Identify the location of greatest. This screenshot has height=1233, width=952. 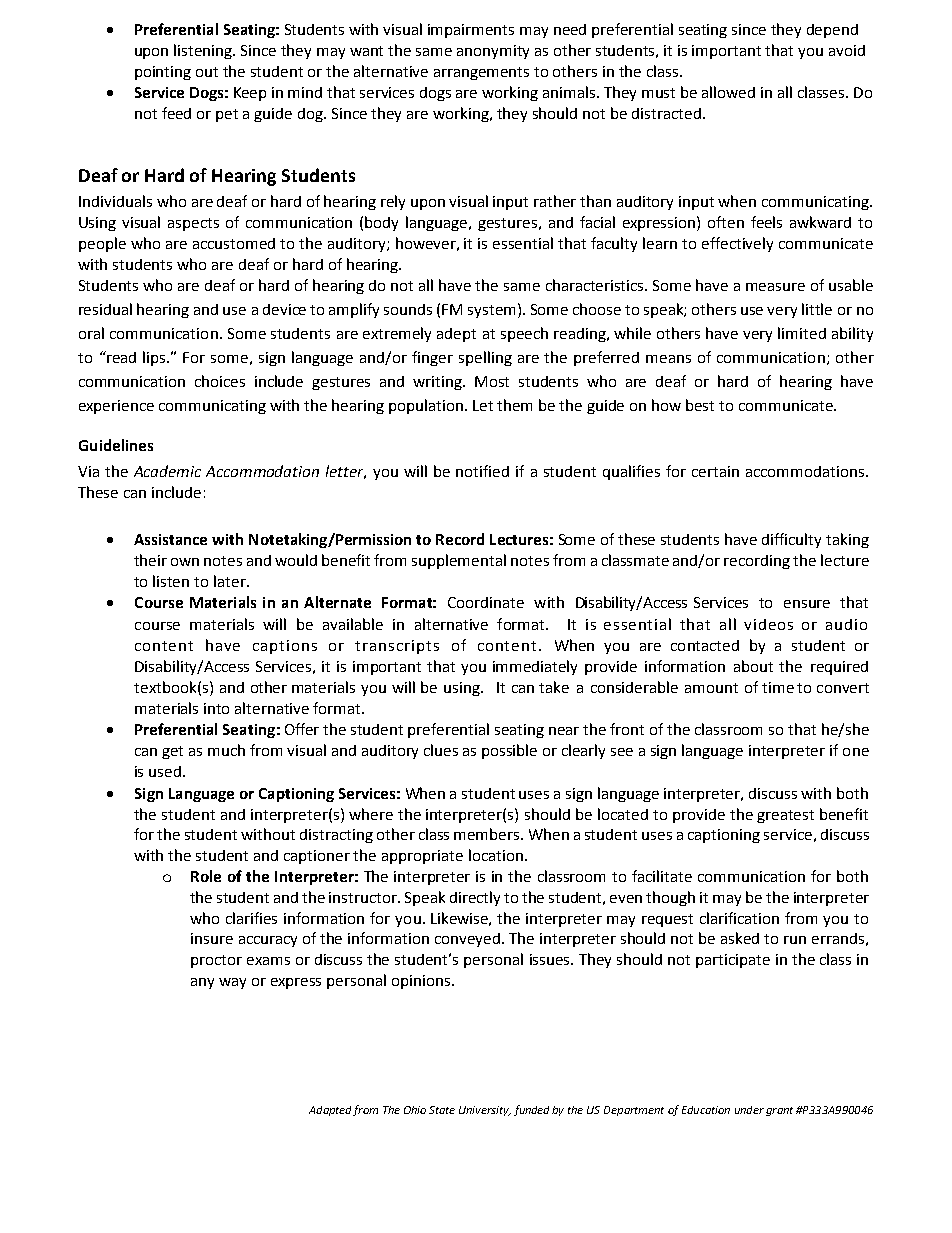
(785, 816).
